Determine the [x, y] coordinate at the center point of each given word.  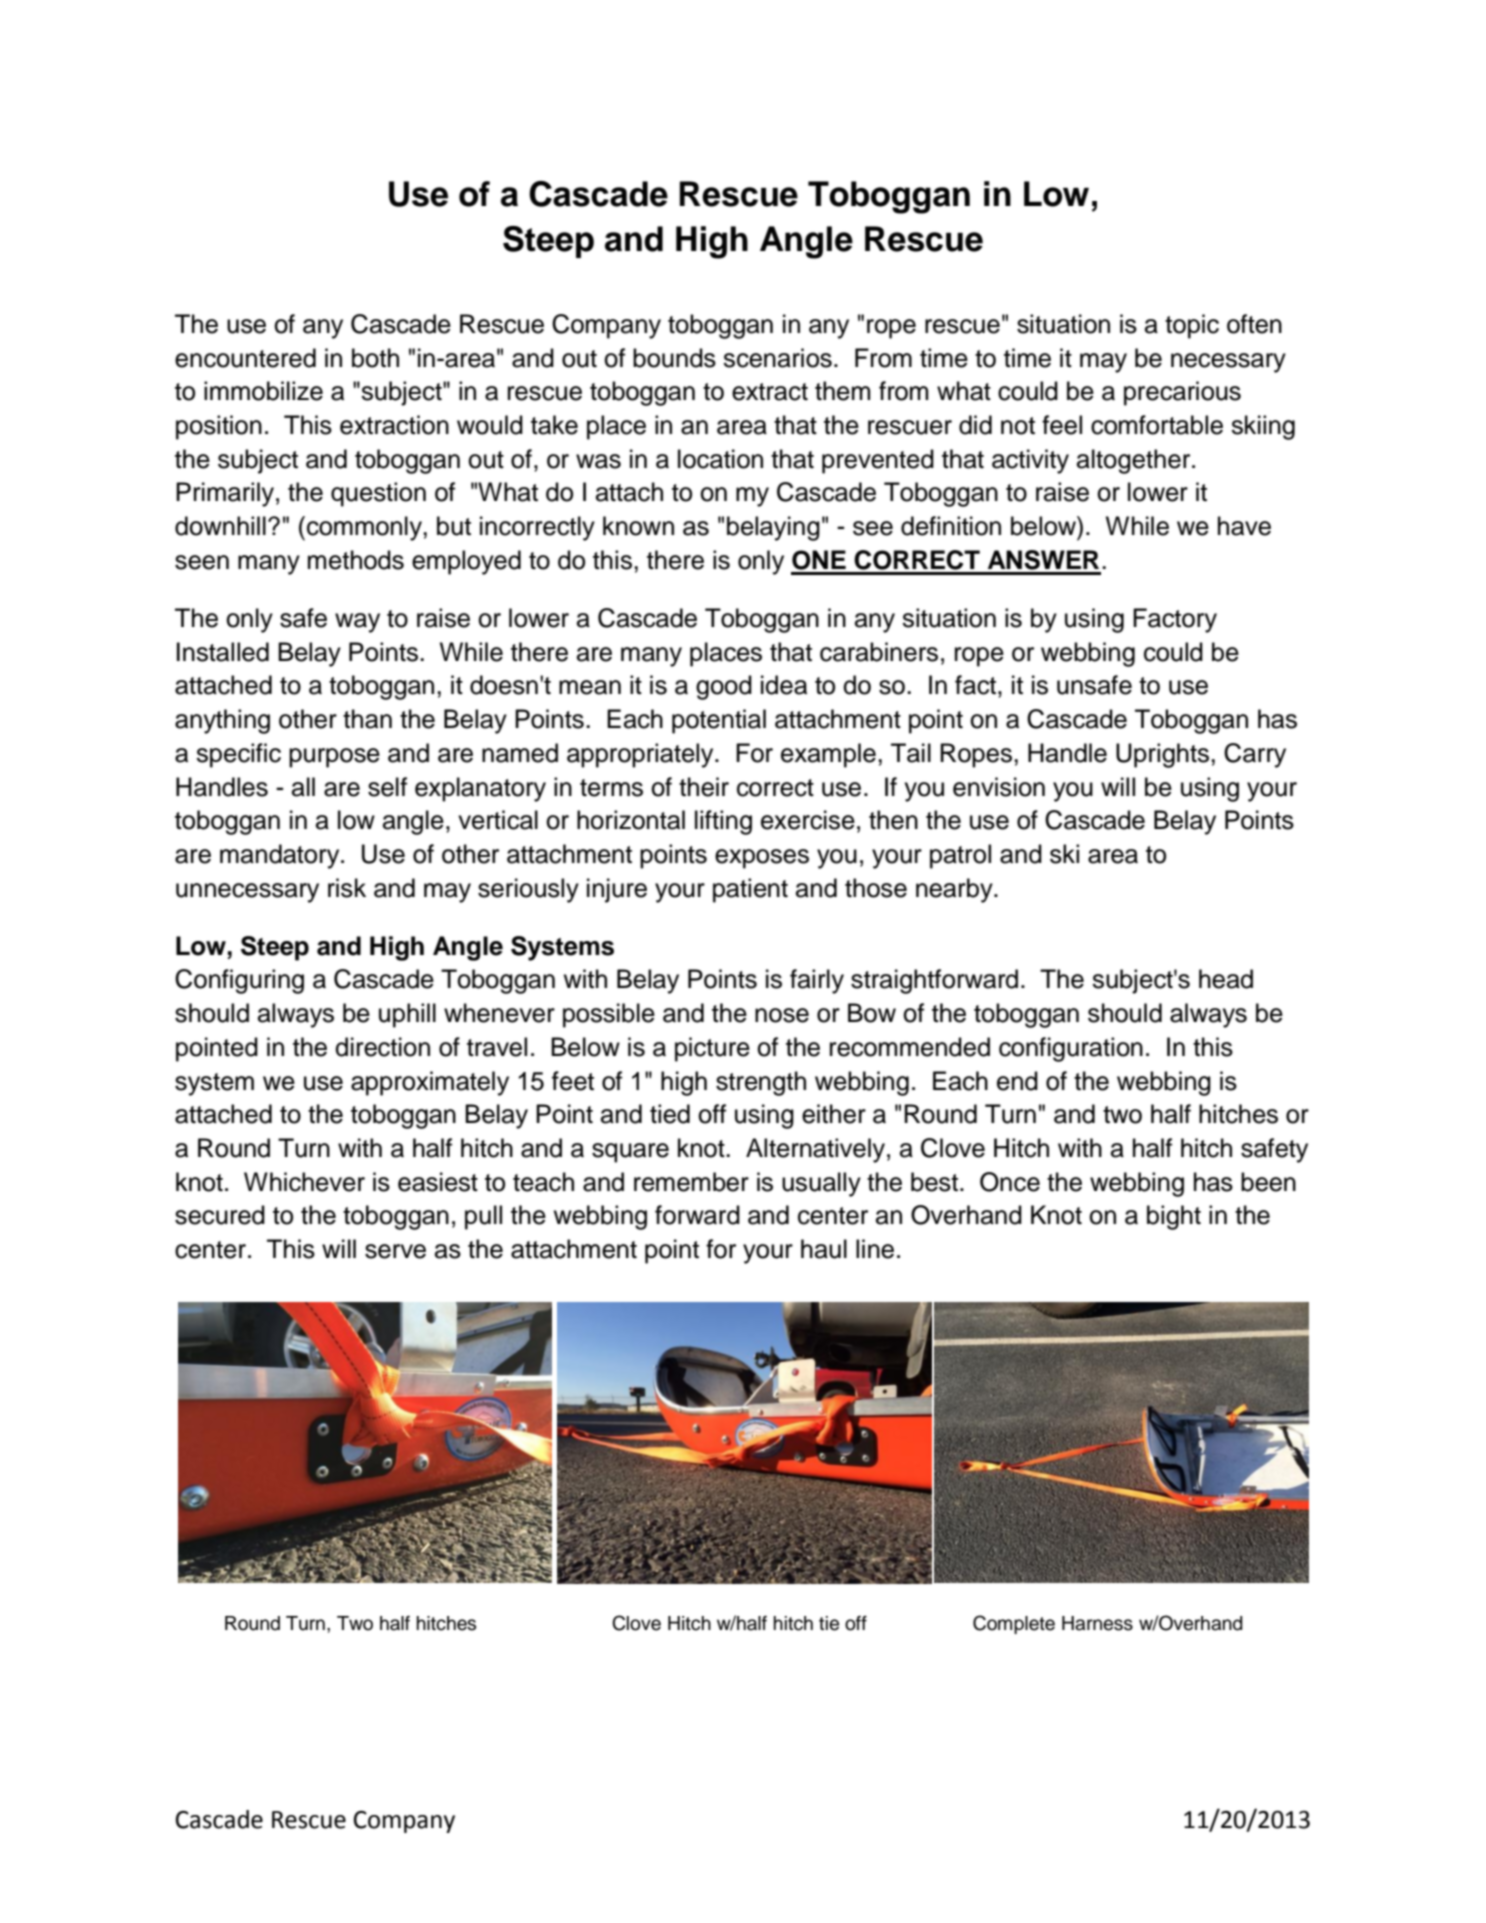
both [375, 358]
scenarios [777, 358]
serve [395, 1251]
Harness [1097, 1623]
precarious [1182, 393]
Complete [1014, 1624]
